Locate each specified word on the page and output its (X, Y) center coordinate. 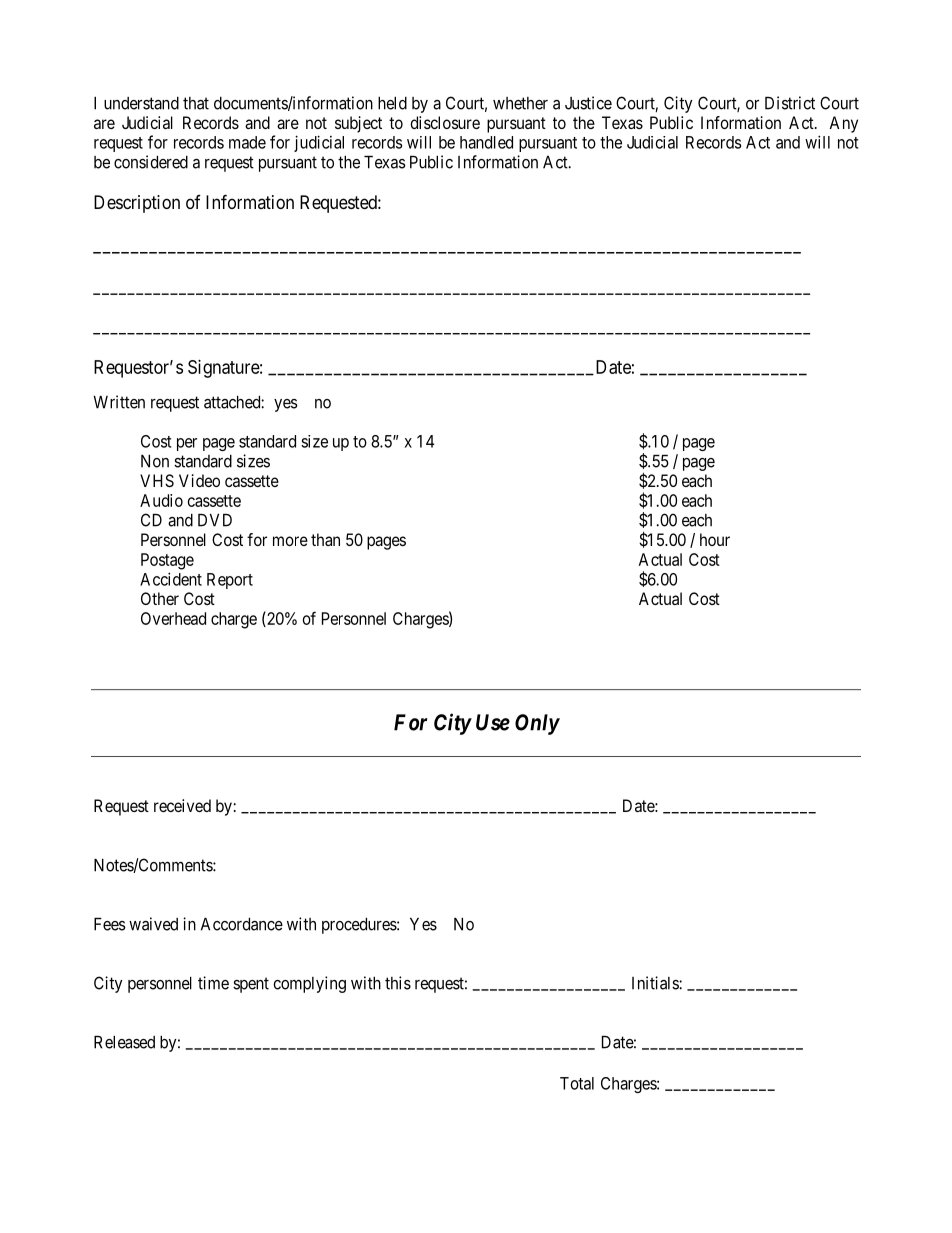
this (398, 983)
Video (199, 480)
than (325, 539)
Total (577, 1083)
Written (119, 402)
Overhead (173, 618)
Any (843, 124)
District (790, 103)
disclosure (445, 122)
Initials (656, 983)
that (196, 103)
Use (493, 722)
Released (124, 1042)
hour (715, 539)
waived (153, 924)
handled (486, 142)
